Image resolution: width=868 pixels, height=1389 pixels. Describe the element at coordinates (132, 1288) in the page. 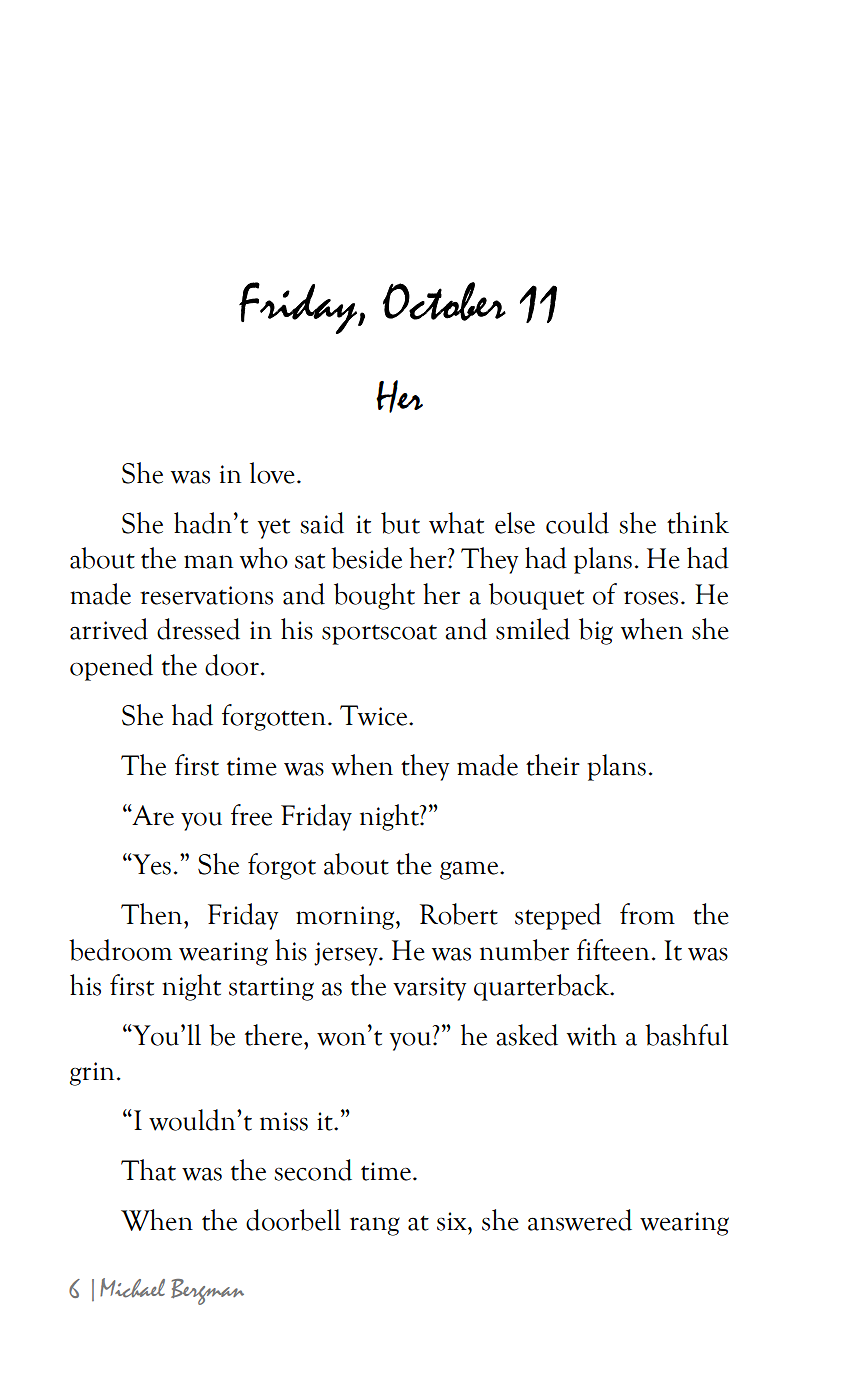

I see `Michael` at that location.
